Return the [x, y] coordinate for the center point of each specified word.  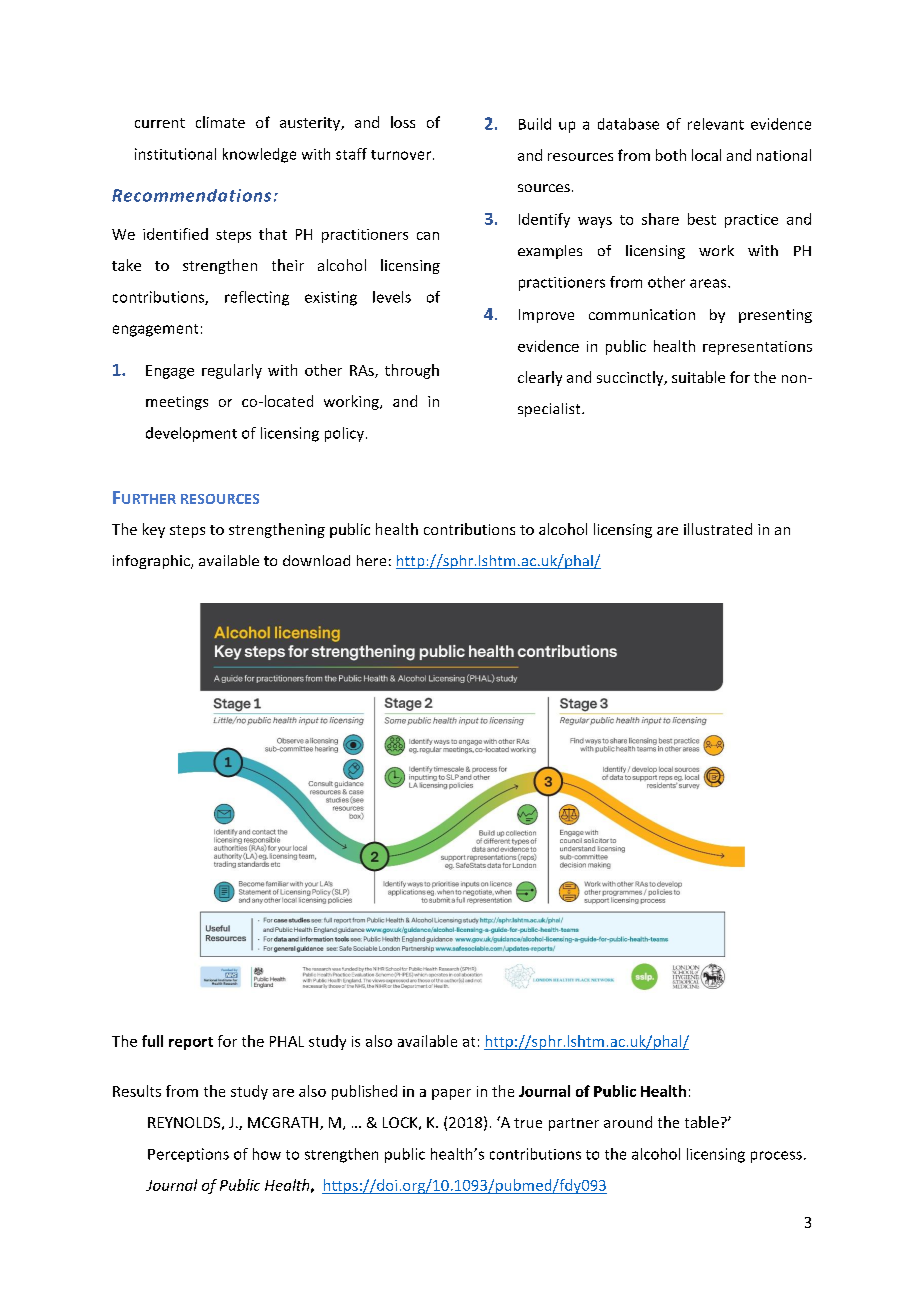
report [191, 1043]
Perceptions [188, 1155]
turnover [402, 155]
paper [451, 1094]
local [706, 155]
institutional [175, 154]
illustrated [718, 529]
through [412, 371]
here [371, 560]
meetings [177, 403]
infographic [152, 562]
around [628, 1122]
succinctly [631, 378]
